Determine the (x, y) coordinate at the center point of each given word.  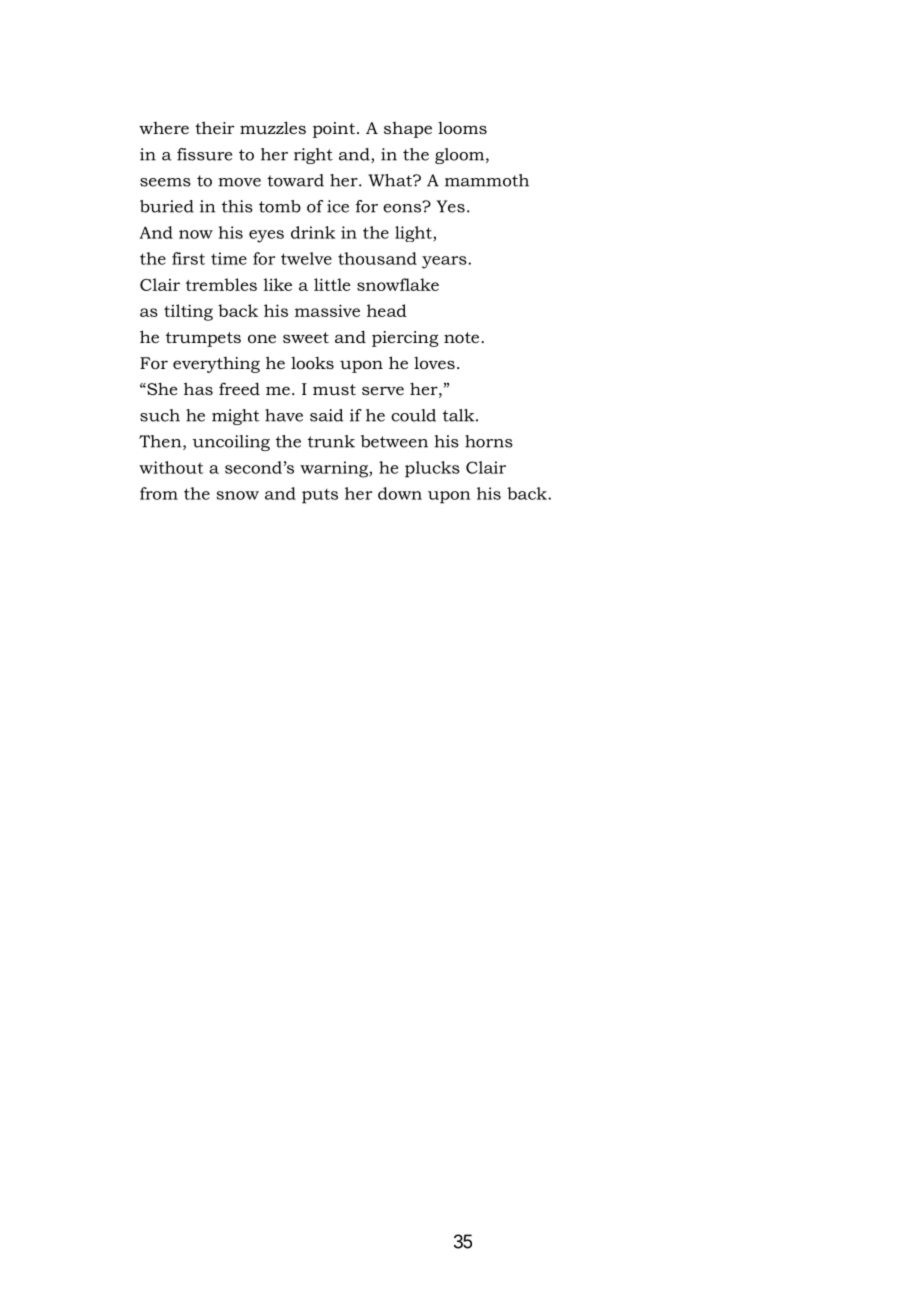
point (334, 130)
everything (216, 365)
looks (312, 363)
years (445, 262)
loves (434, 363)
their (214, 127)
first (188, 258)
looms (462, 128)
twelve (306, 258)
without (171, 467)
